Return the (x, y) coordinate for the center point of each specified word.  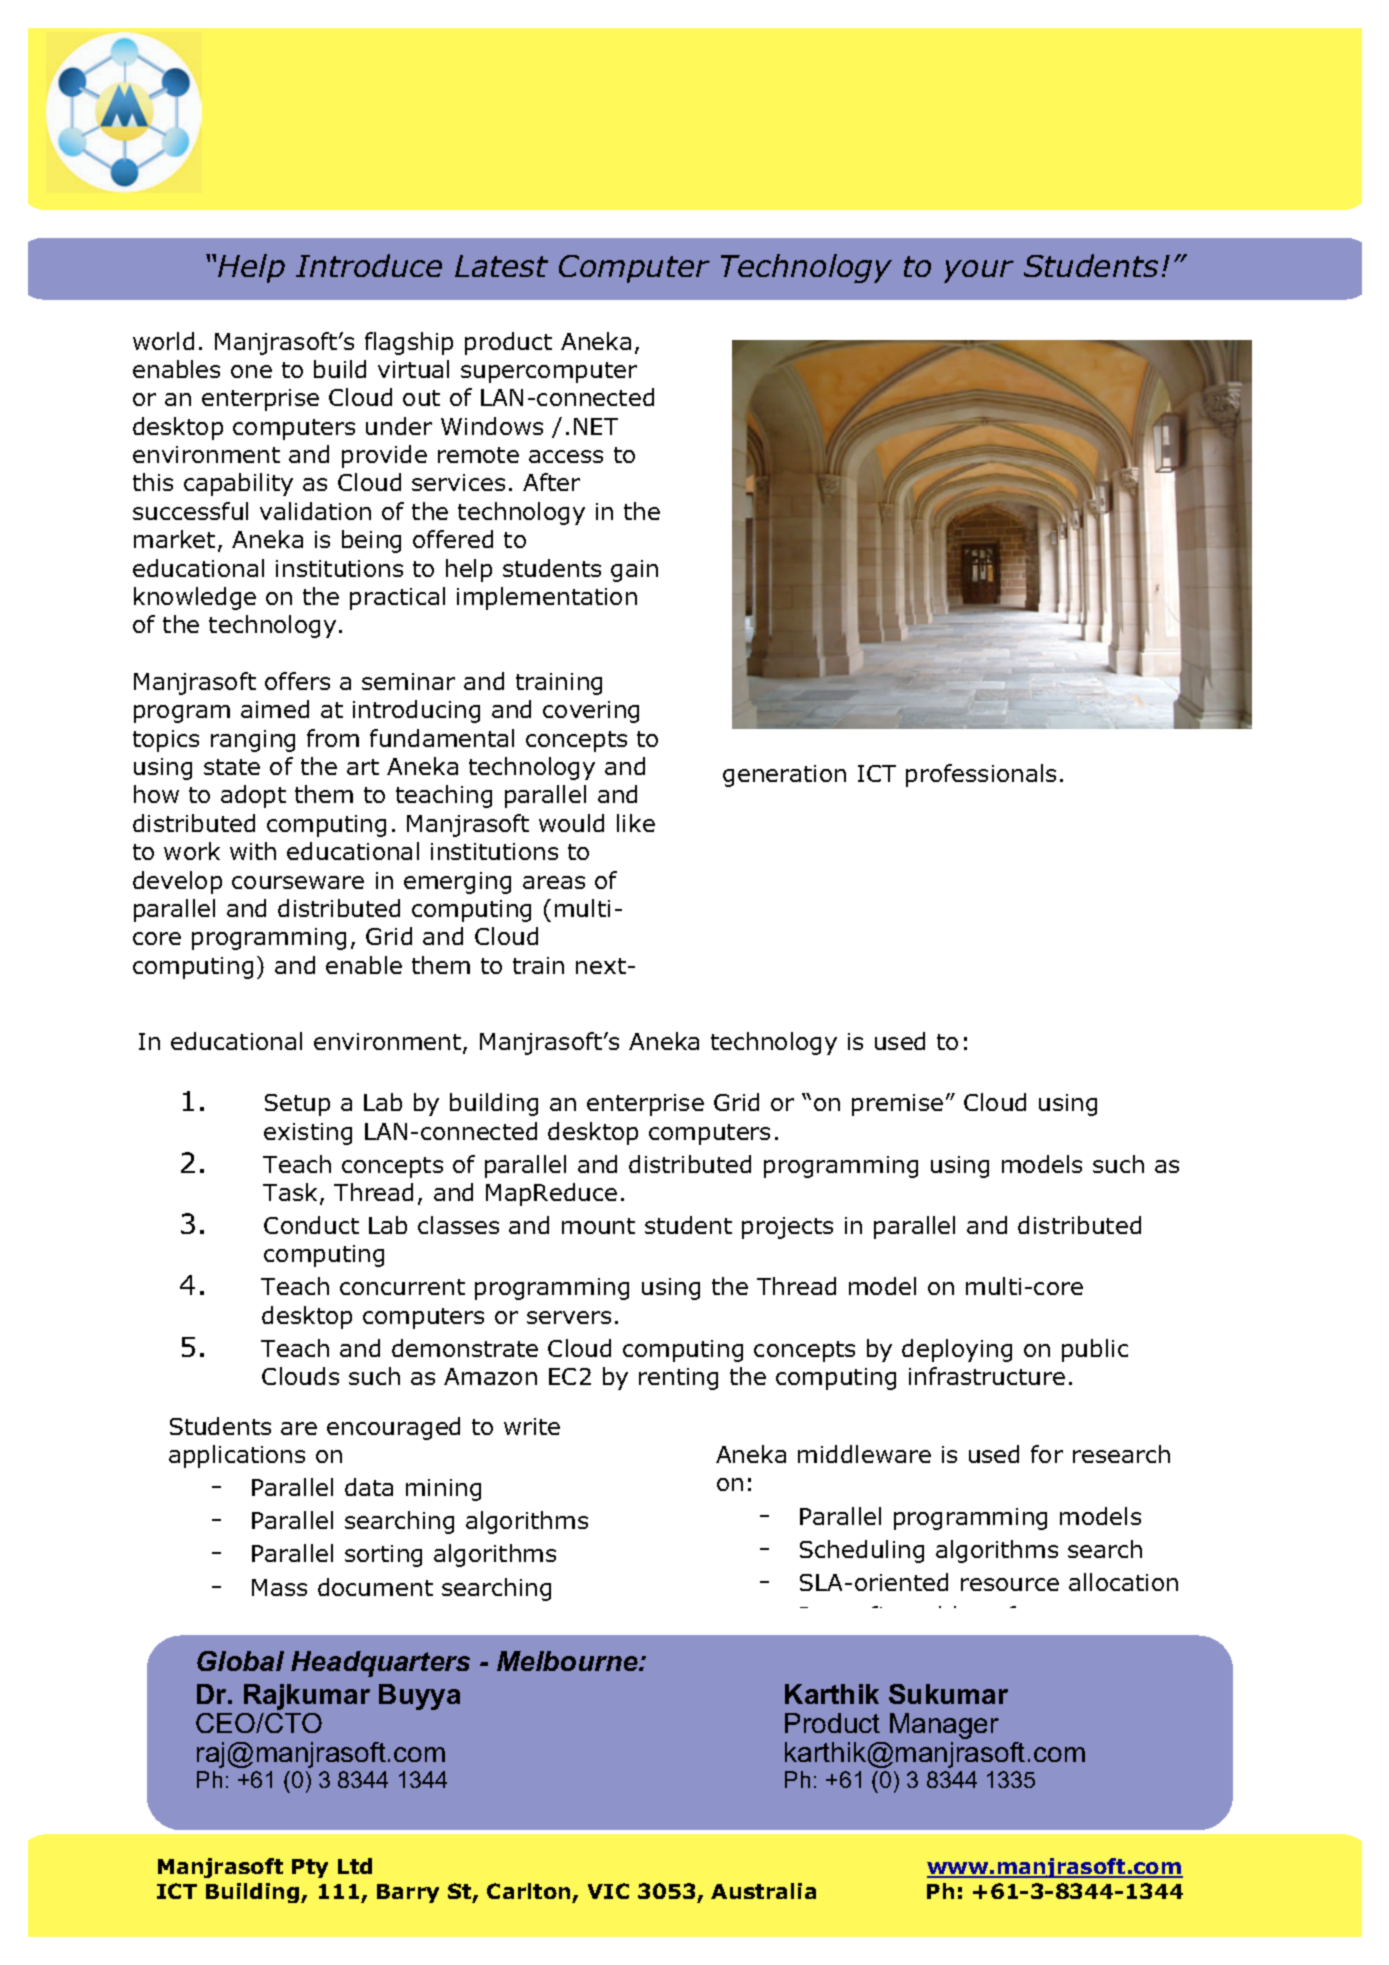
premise (897, 1105)
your (979, 271)
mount (598, 1226)
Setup (297, 1105)
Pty (310, 1868)
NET (596, 426)
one (251, 371)
